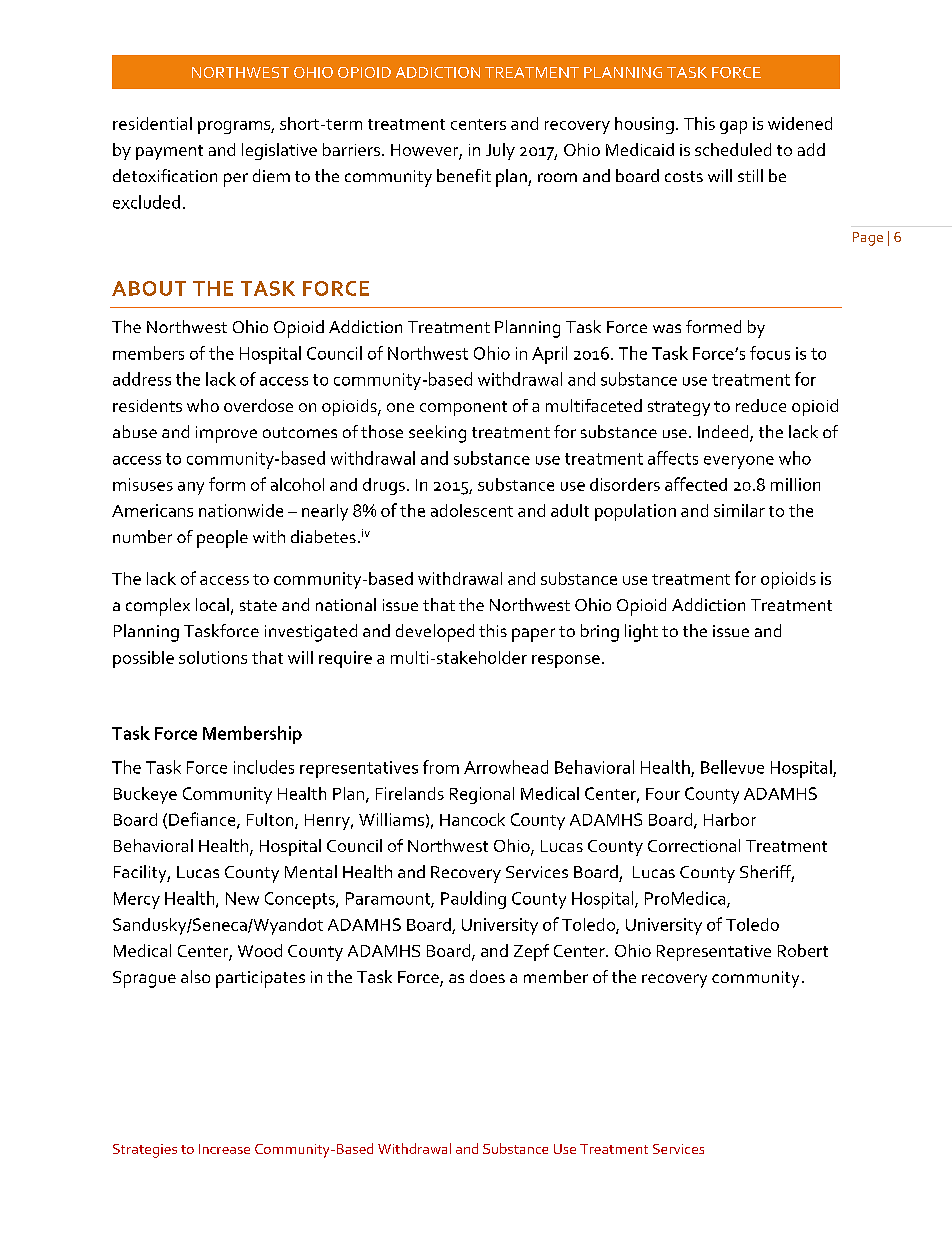 This document has width=952, height=1233. What do you see at coordinates (739, 510) in the document?
I see `similar` at bounding box center [739, 510].
